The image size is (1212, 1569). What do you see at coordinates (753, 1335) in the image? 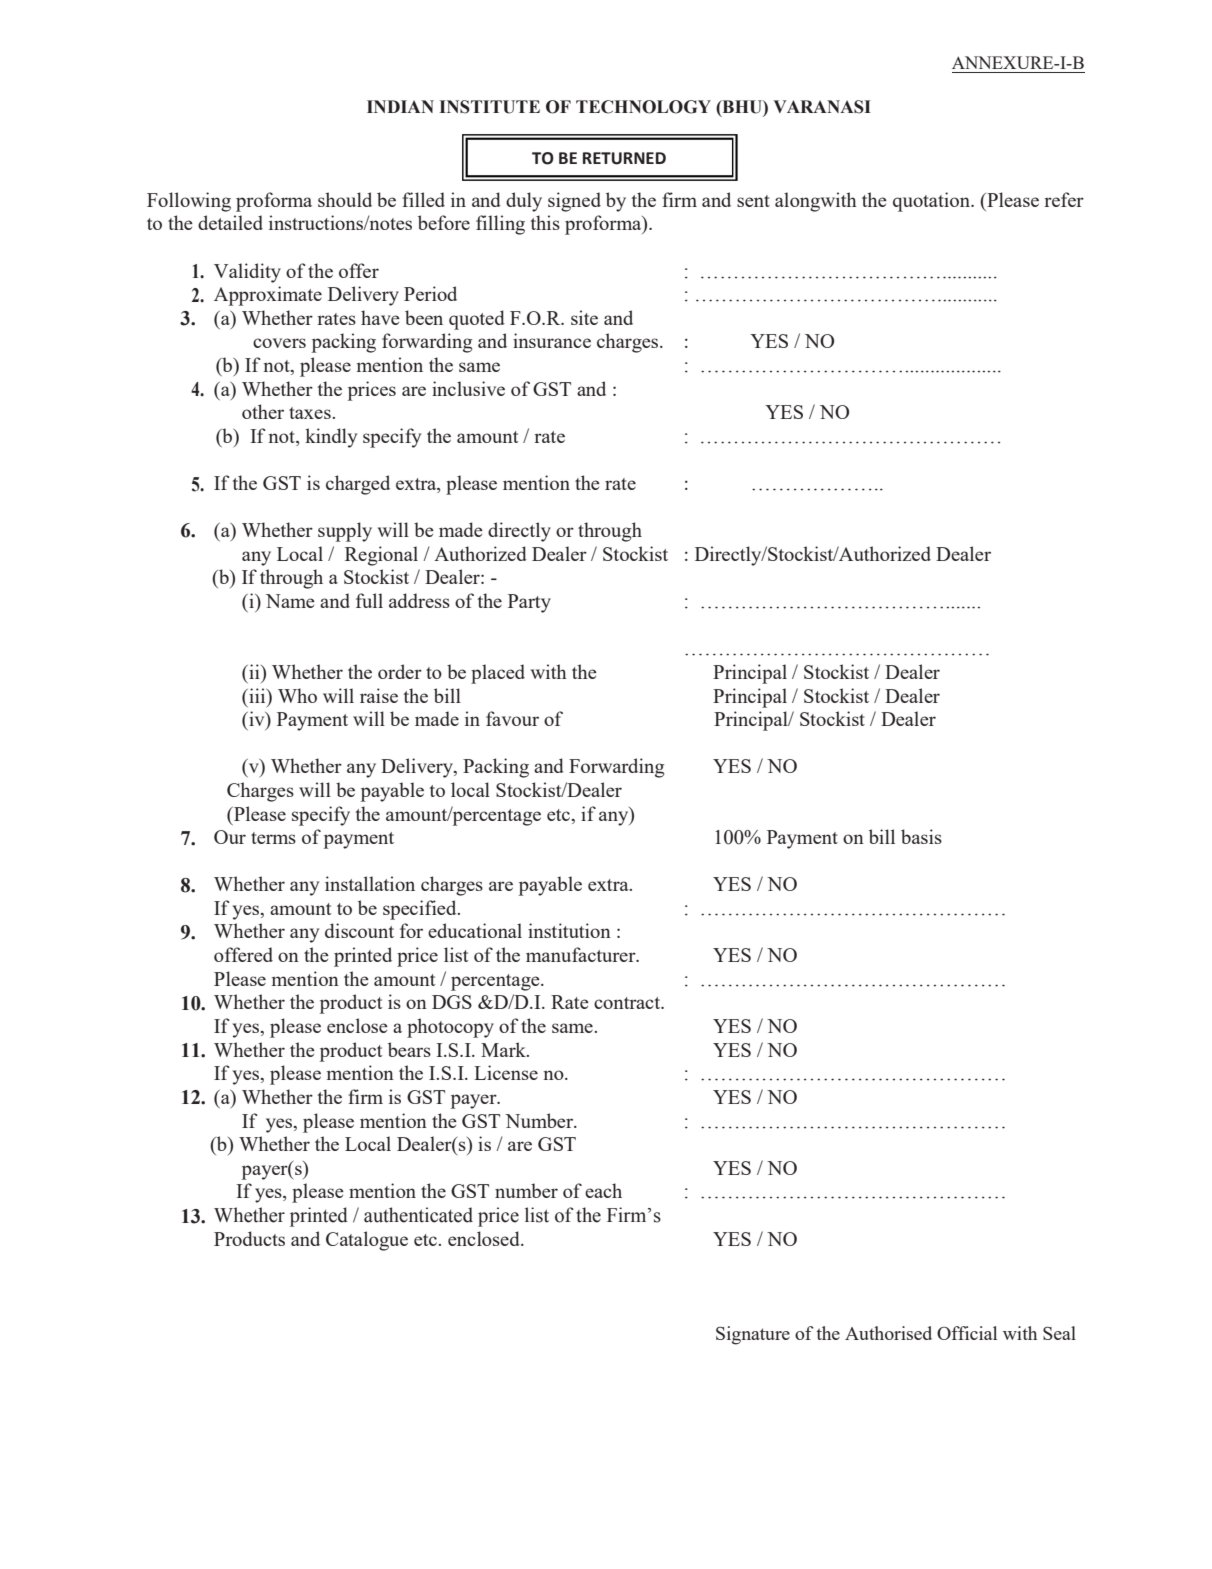
I see `Signature` at bounding box center [753, 1335].
